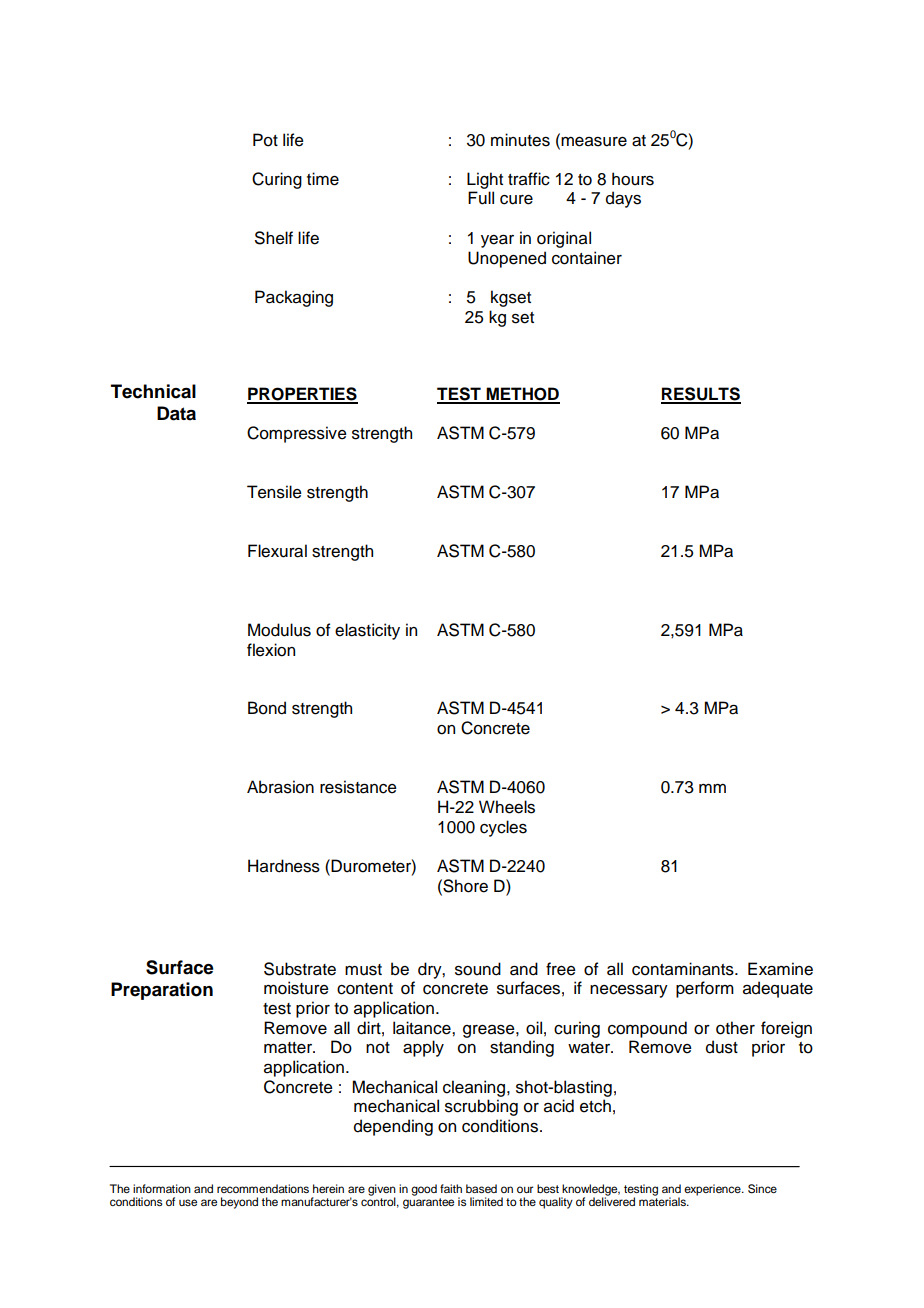 The image size is (924, 1308). Describe the element at coordinates (176, 413) in the document. I see `Data` at that location.
